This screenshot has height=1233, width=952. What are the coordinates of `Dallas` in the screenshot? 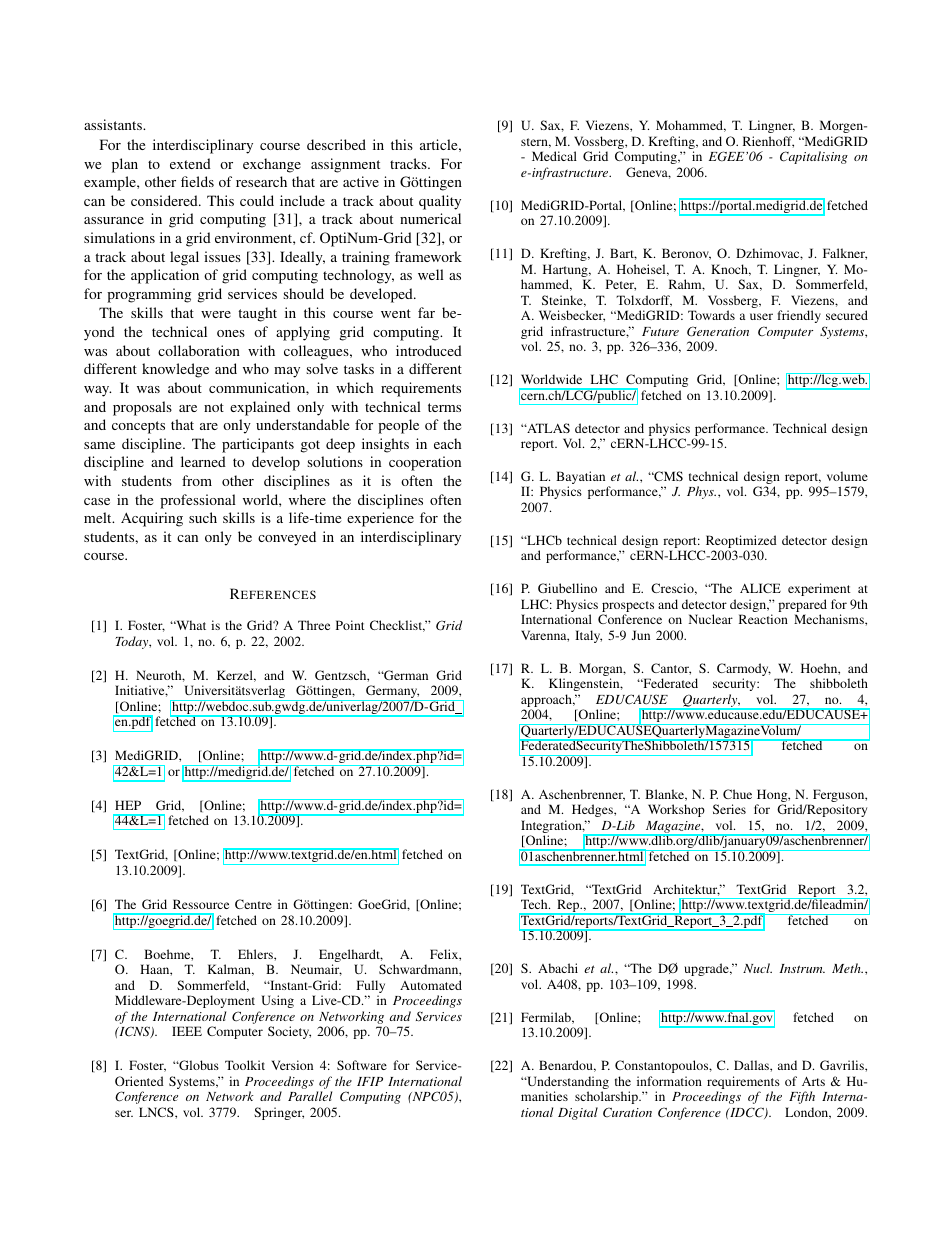 It's located at (752, 1065).
